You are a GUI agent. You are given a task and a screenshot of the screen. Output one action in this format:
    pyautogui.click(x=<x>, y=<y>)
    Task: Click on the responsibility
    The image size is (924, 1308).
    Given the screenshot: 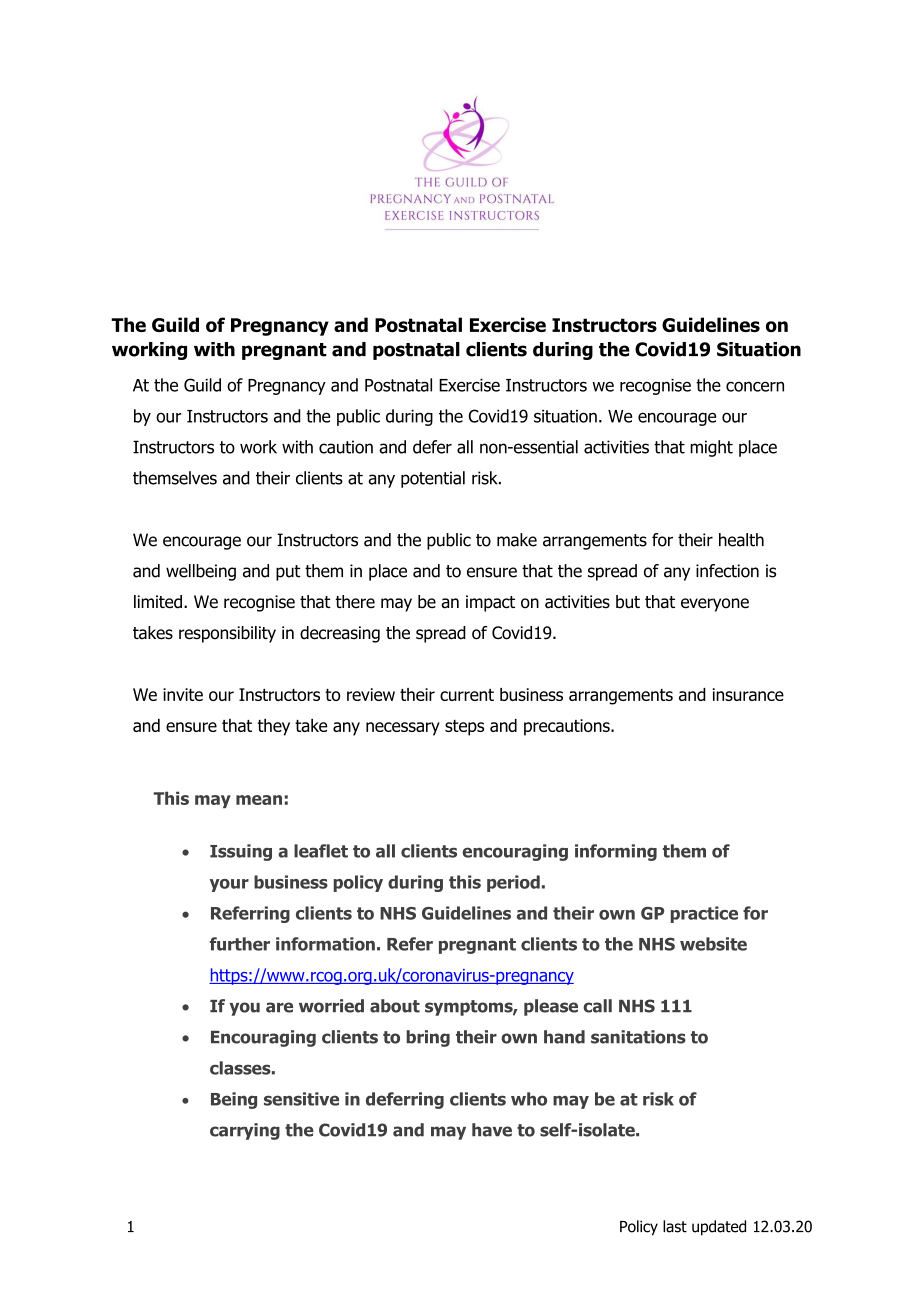 What is the action you would take?
    pyautogui.click(x=227, y=634)
